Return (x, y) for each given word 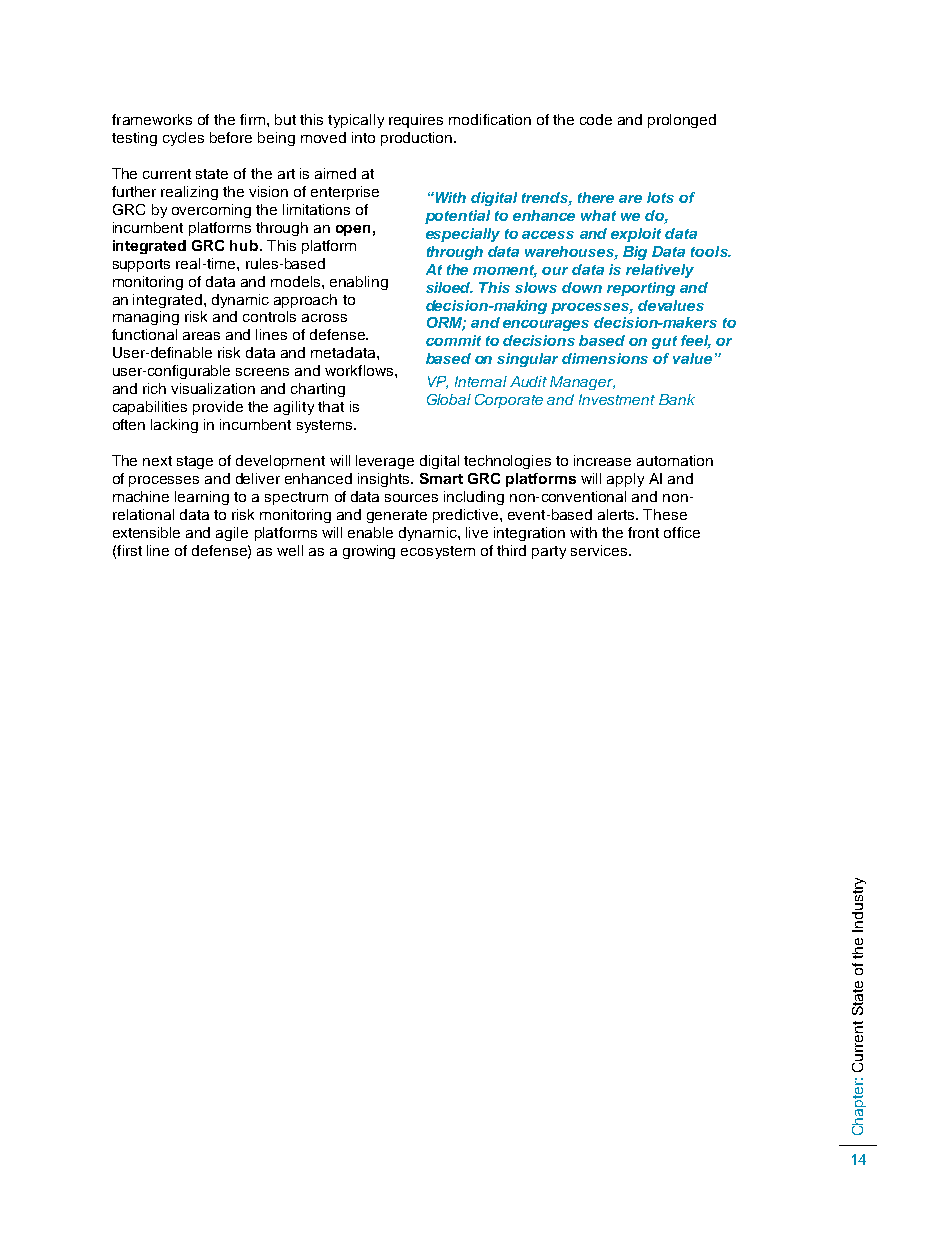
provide (218, 408)
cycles (183, 139)
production (418, 139)
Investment (617, 399)
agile (232, 534)
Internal (481, 381)
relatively (660, 271)
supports (141, 265)
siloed (449, 287)
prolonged (682, 121)
